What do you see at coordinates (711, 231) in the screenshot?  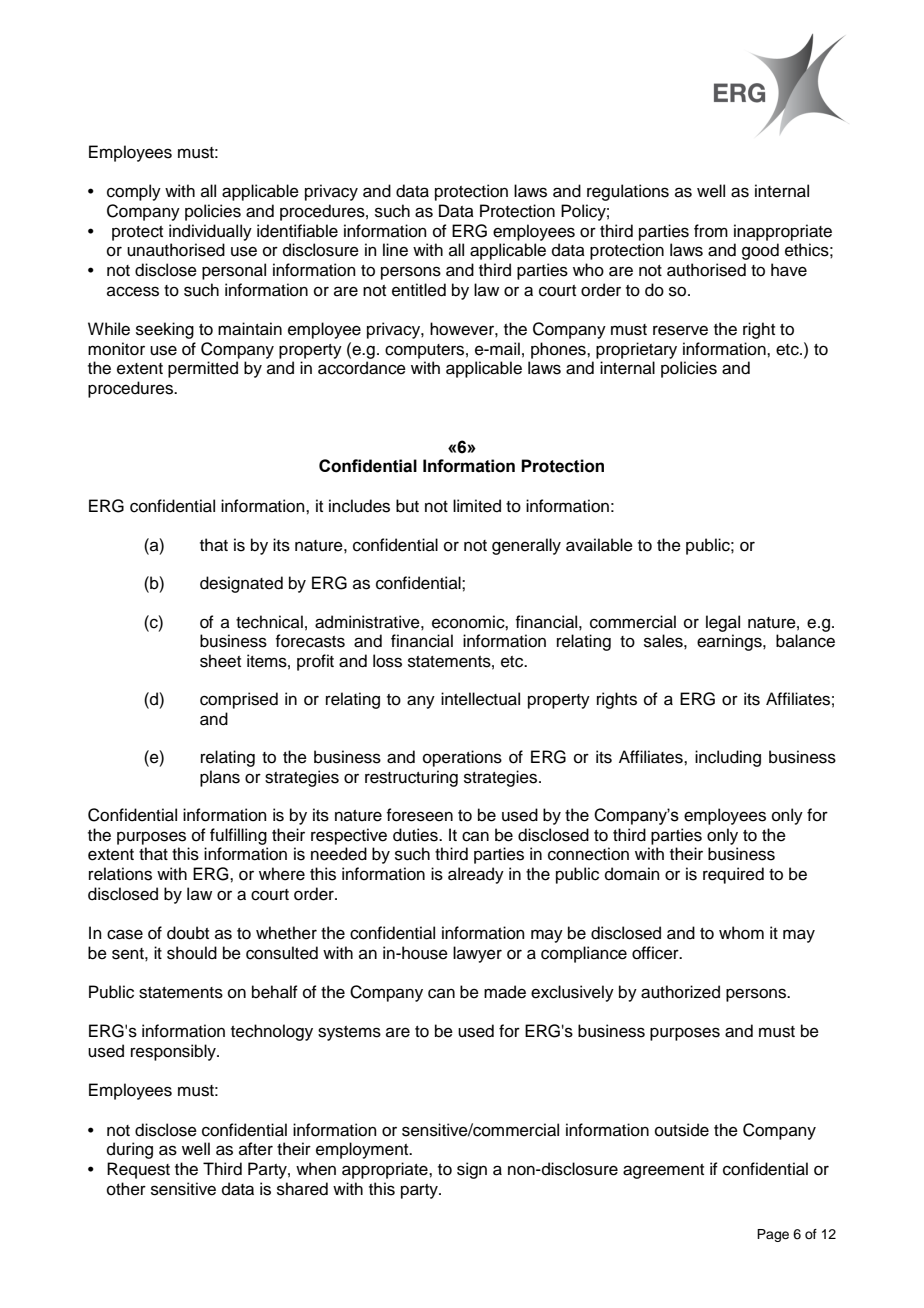 I see `from` at bounding box center [711, 231].
